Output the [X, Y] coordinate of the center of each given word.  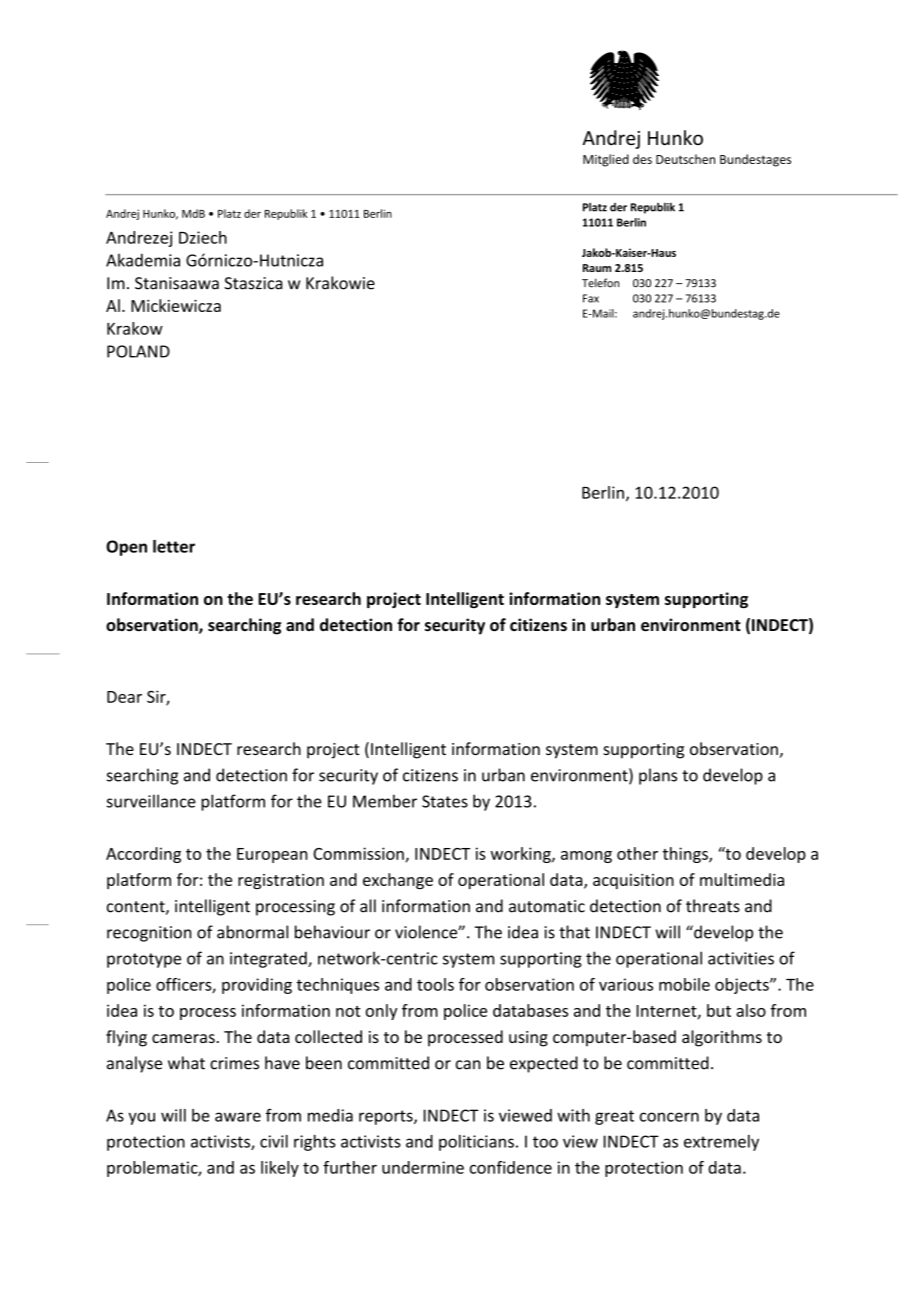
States [445, 801]
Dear [124, 697]
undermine [423, 1167]
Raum [597, 268]
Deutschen [685, 159]
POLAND [138, 351]
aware [238, 1117]
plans [658, 776]
